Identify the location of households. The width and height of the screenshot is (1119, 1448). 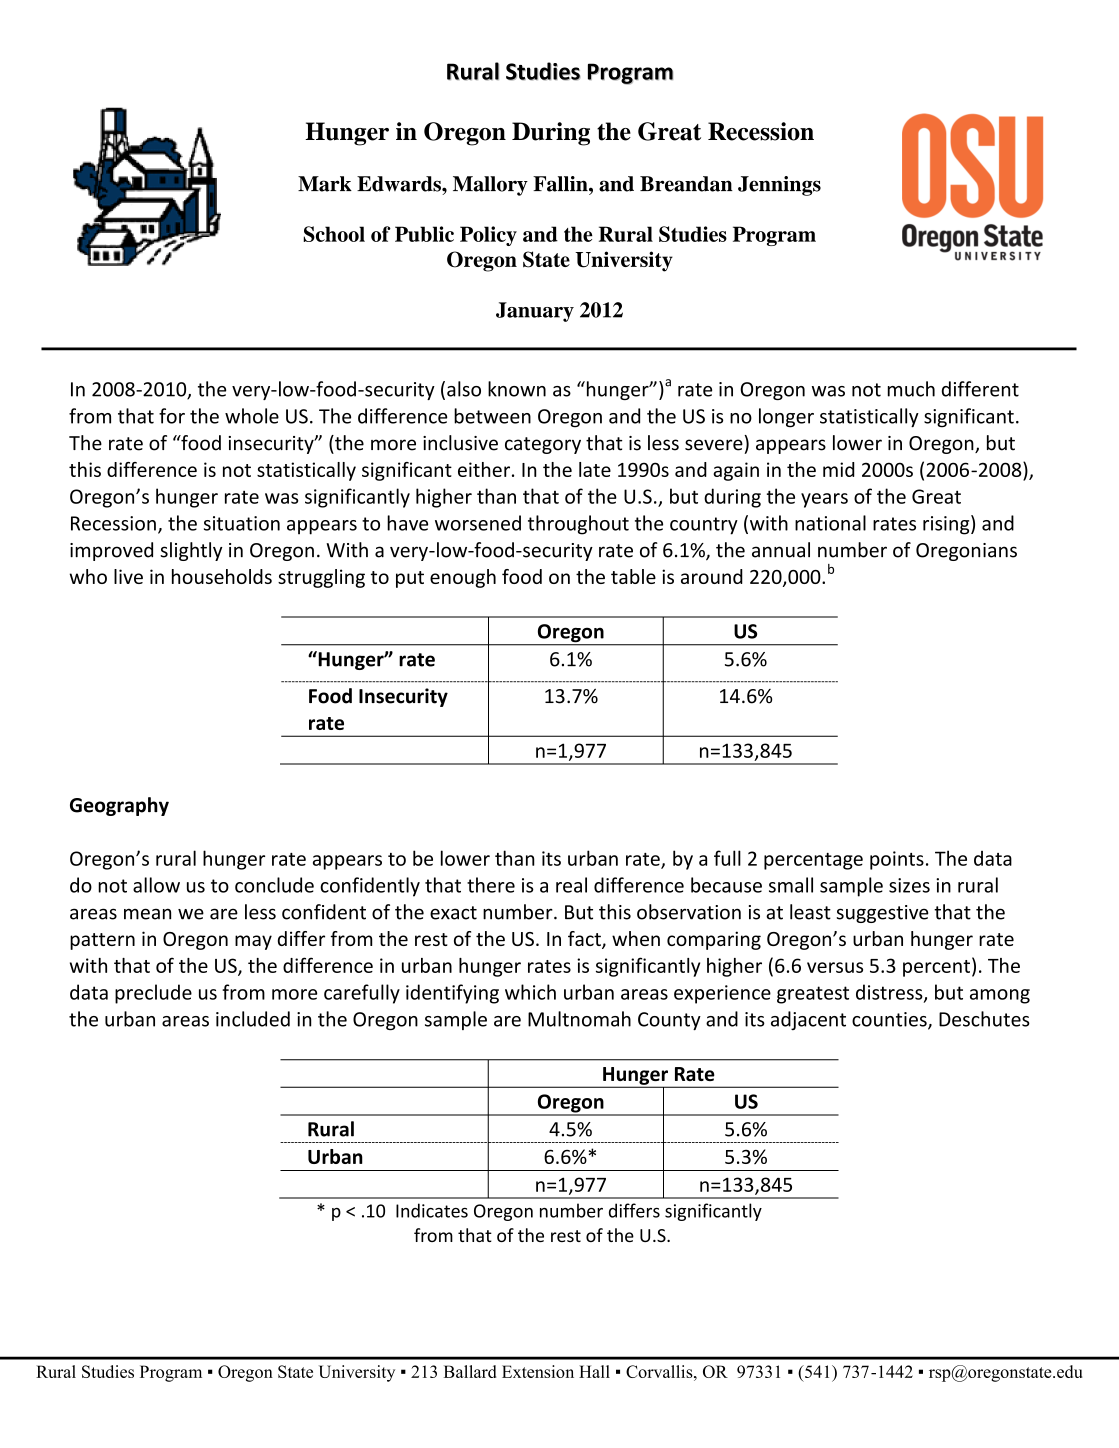
(222, 576).
